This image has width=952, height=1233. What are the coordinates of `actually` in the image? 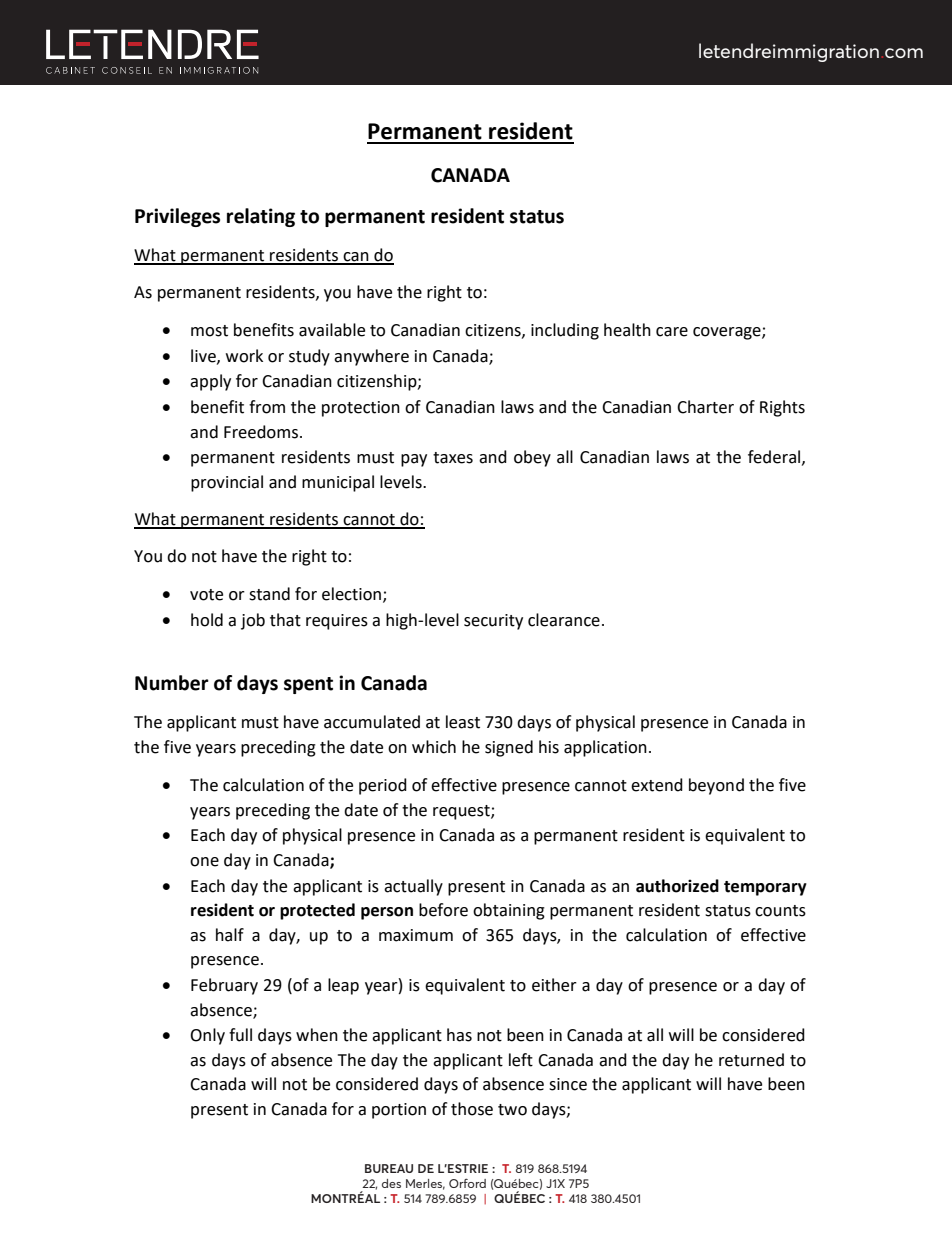 It's located at (413, 887).
